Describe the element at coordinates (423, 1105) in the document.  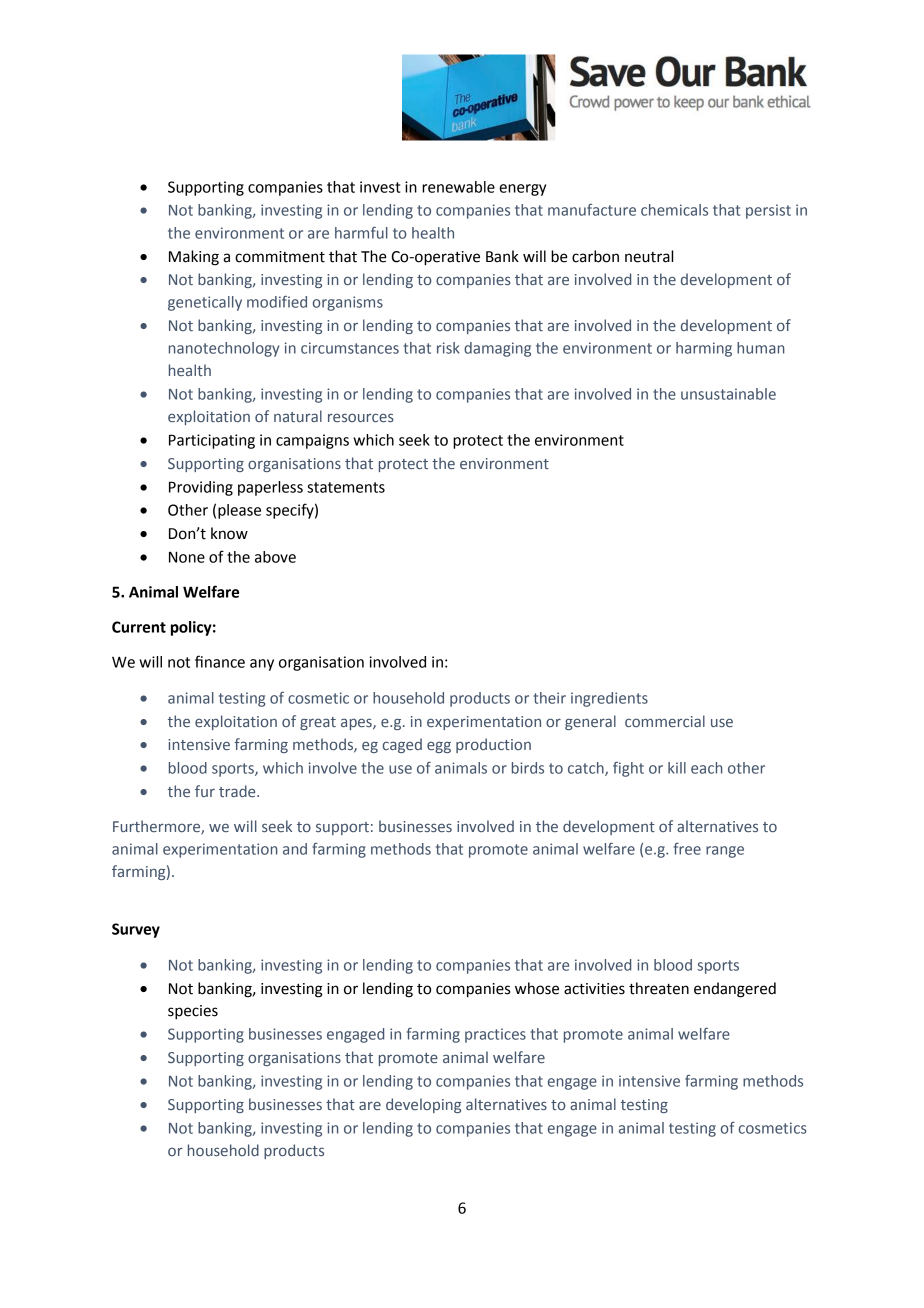
I see `developing` at that location.
